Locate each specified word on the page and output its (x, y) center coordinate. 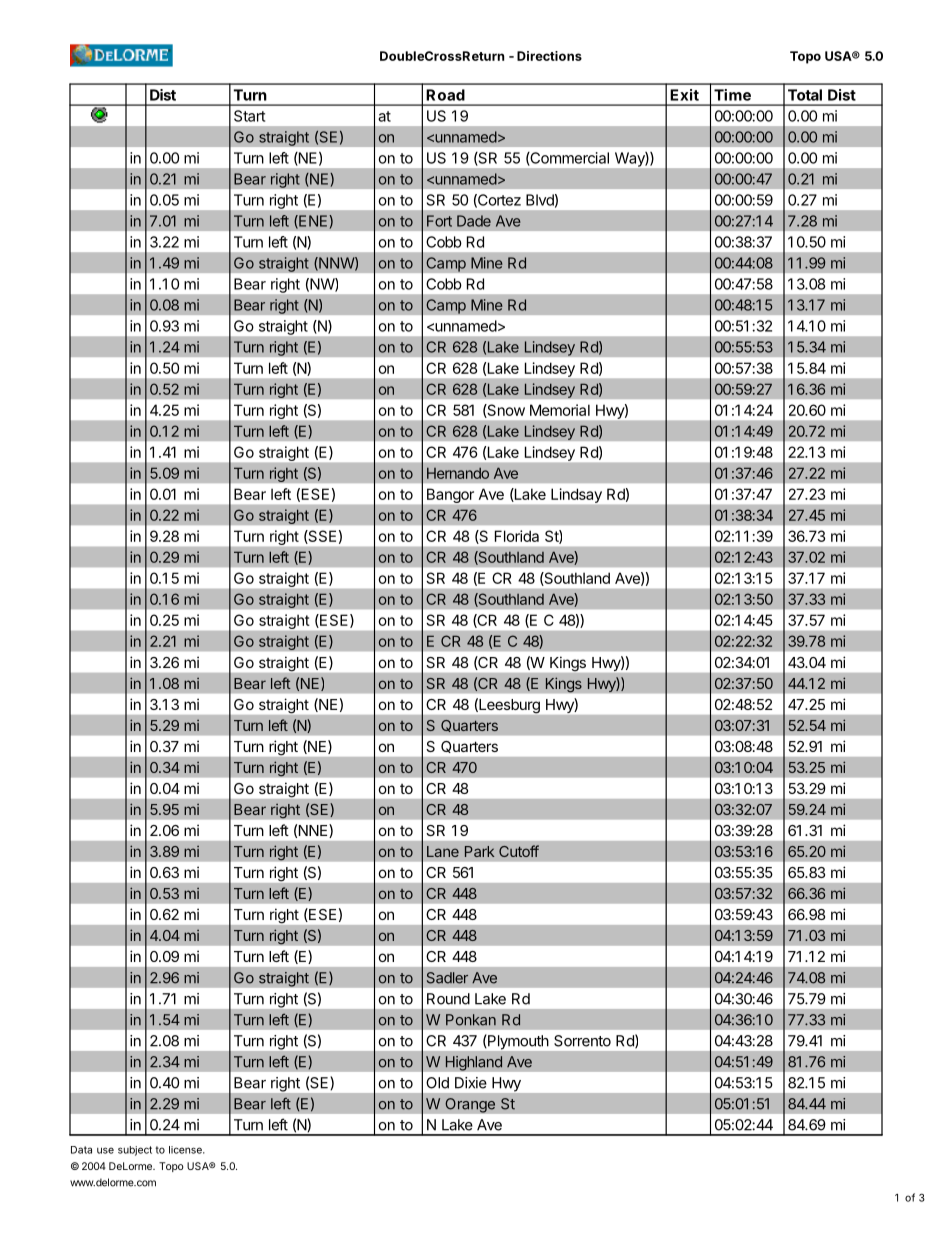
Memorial (560, 410)
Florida (517, 536)
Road (445, 95)
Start (249, 116)
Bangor (450, 496)
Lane (443, 851)
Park (479, 851)
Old (437, 1083)
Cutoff (519, 851)
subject (135, 1151)
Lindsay (576, 495)
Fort (439, 221)
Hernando (458, 473)
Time (732, 95)
